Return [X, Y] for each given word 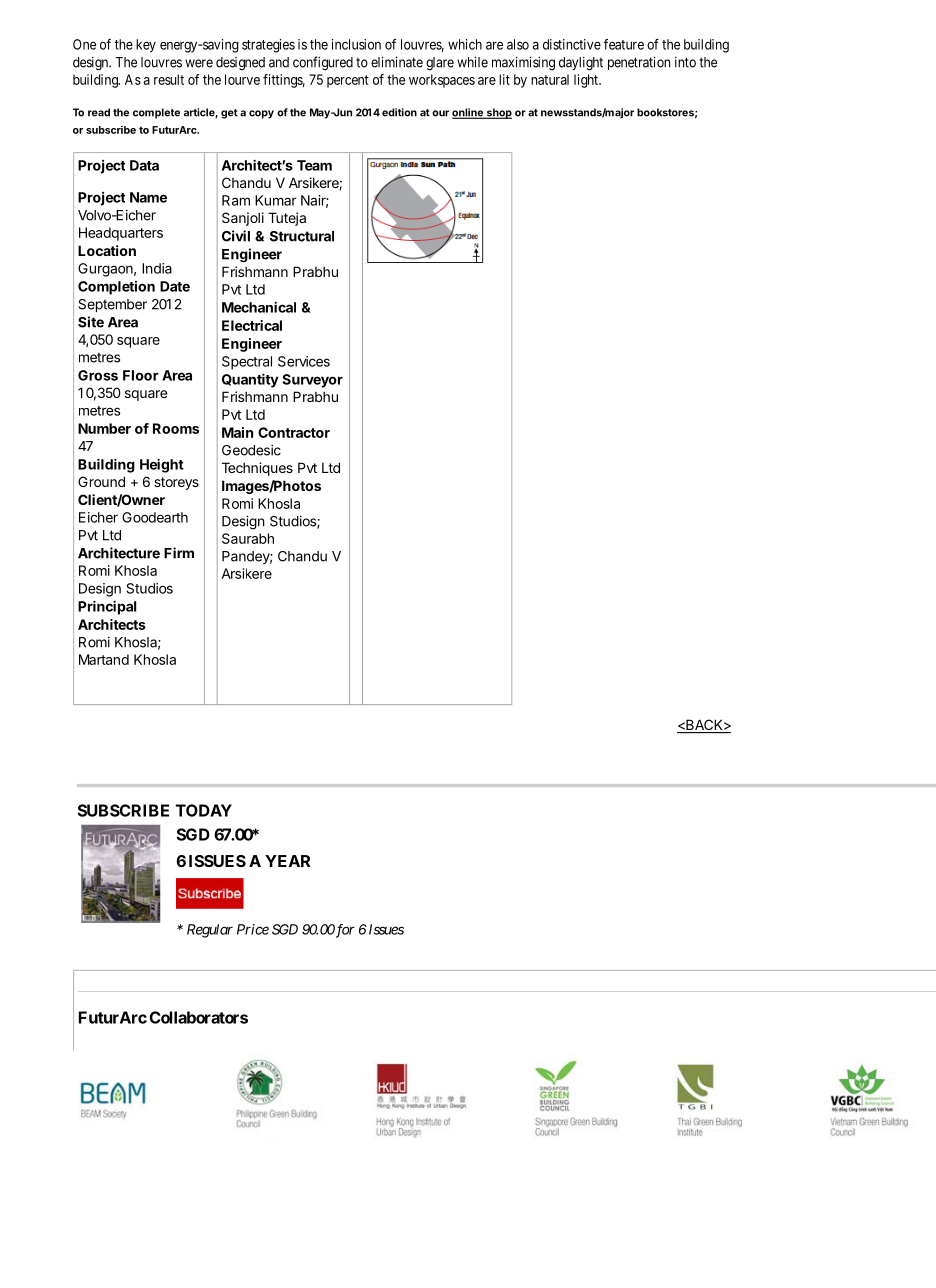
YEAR [287, 861]
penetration [639, 63]
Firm [179, 553]
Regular [210, 931]
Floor [141, 375]
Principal [107, 607]
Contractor [294, 432]
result [169, 79]
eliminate [397, 62]
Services [304, 361]
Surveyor [312, 381]
